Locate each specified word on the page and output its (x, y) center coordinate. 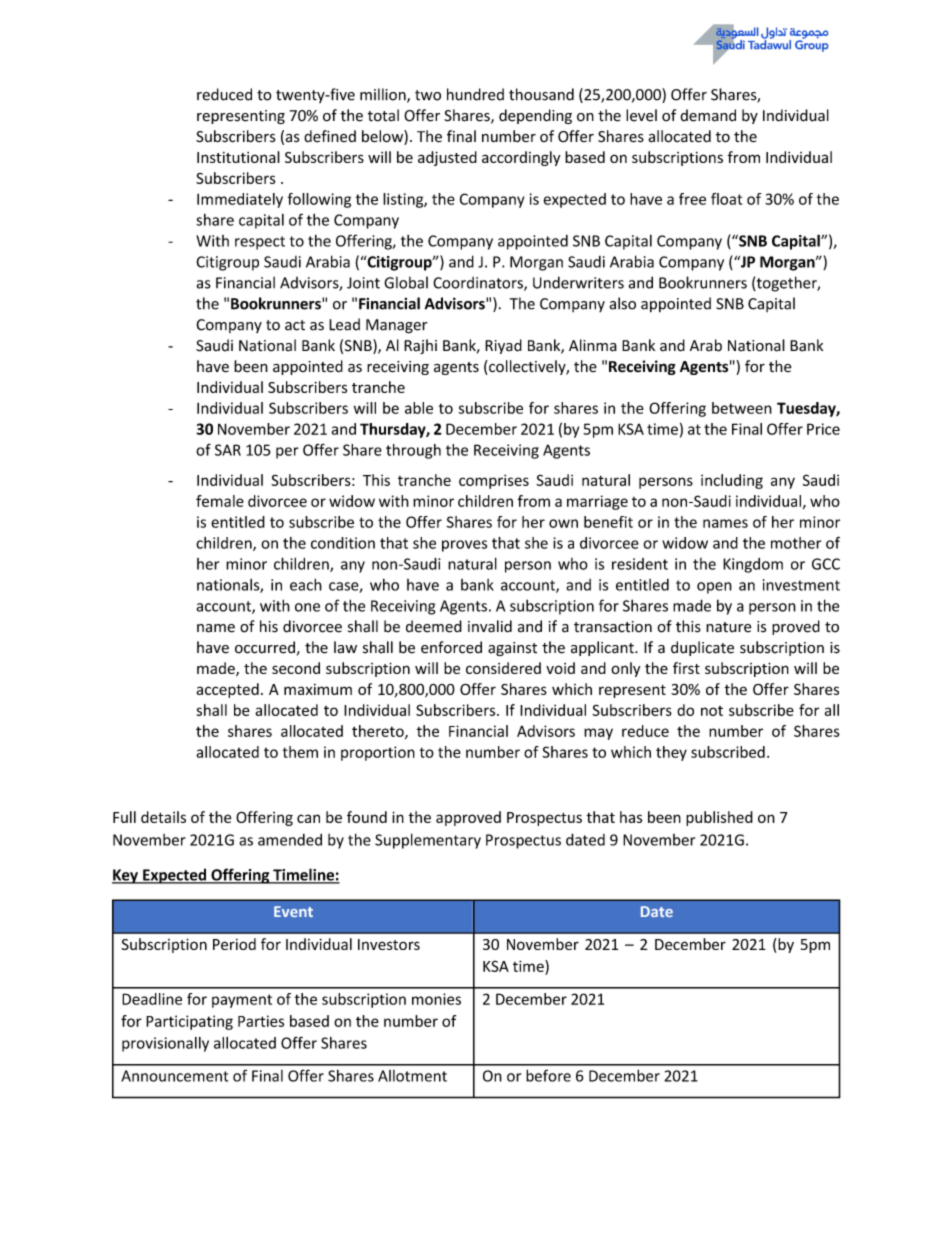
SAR (228, 450)
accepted (227, 690)
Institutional (238, 157)
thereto (379, 732)
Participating (189, 1022)
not (712, 711)
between (742, 408)
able (419, 408)
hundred (475, 94)
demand (708, 115)
